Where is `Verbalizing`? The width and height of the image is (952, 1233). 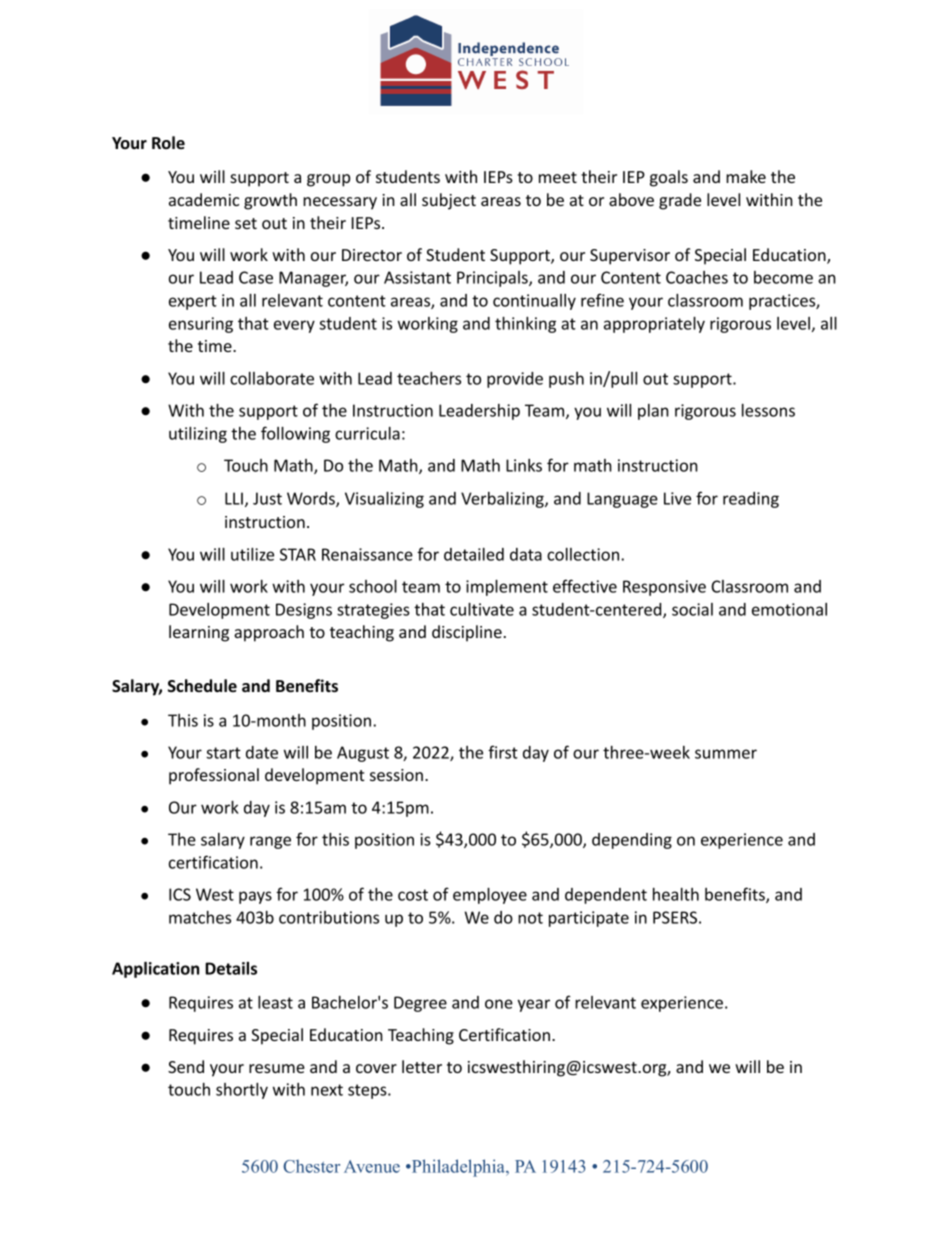
Verbalizing is located at coordinates (503, 499).
